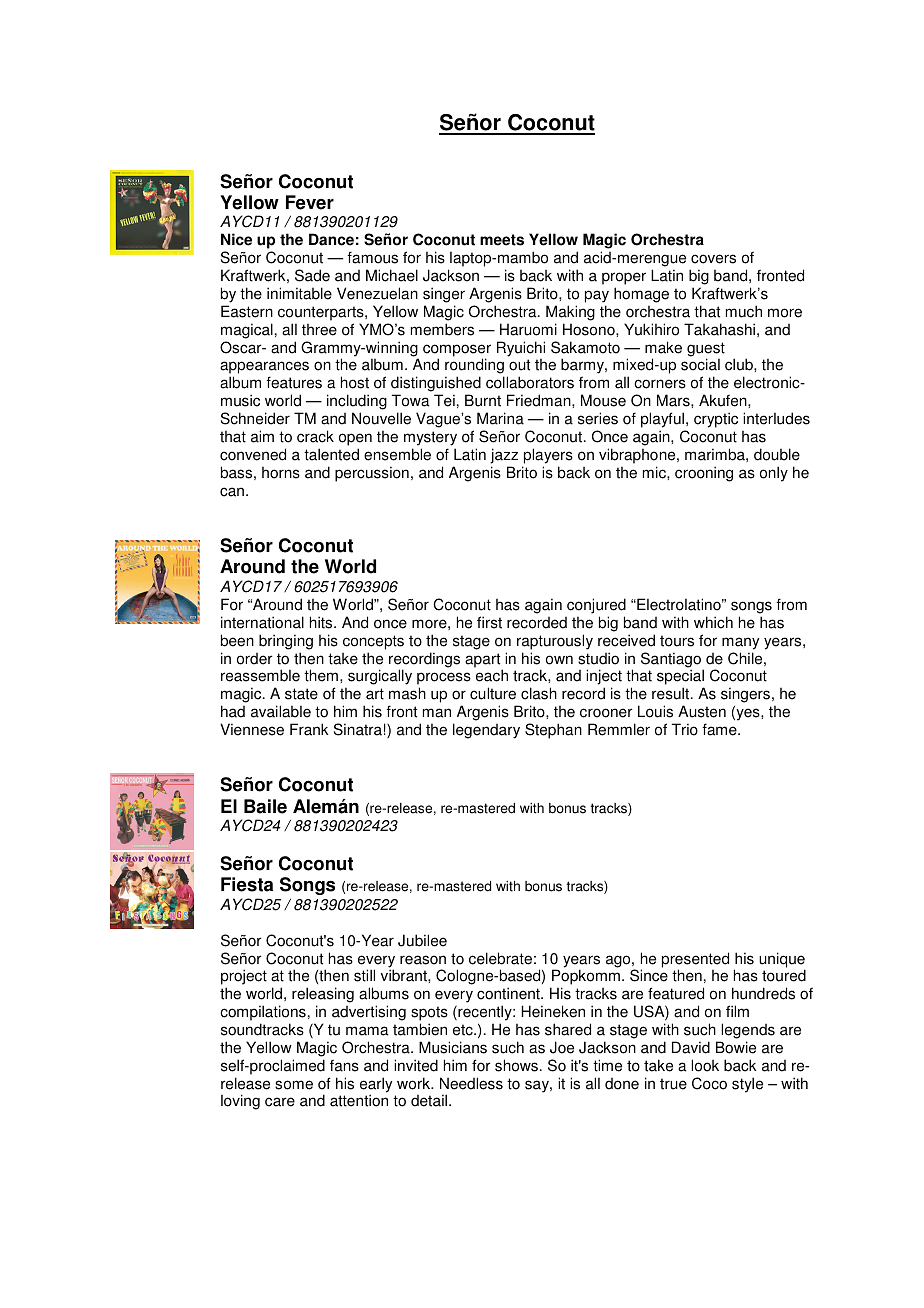 This document has height=1308, width=924. What do you see at coordinates (740, 643) in the document?
I see `many` at bounding box center [740, 643].
